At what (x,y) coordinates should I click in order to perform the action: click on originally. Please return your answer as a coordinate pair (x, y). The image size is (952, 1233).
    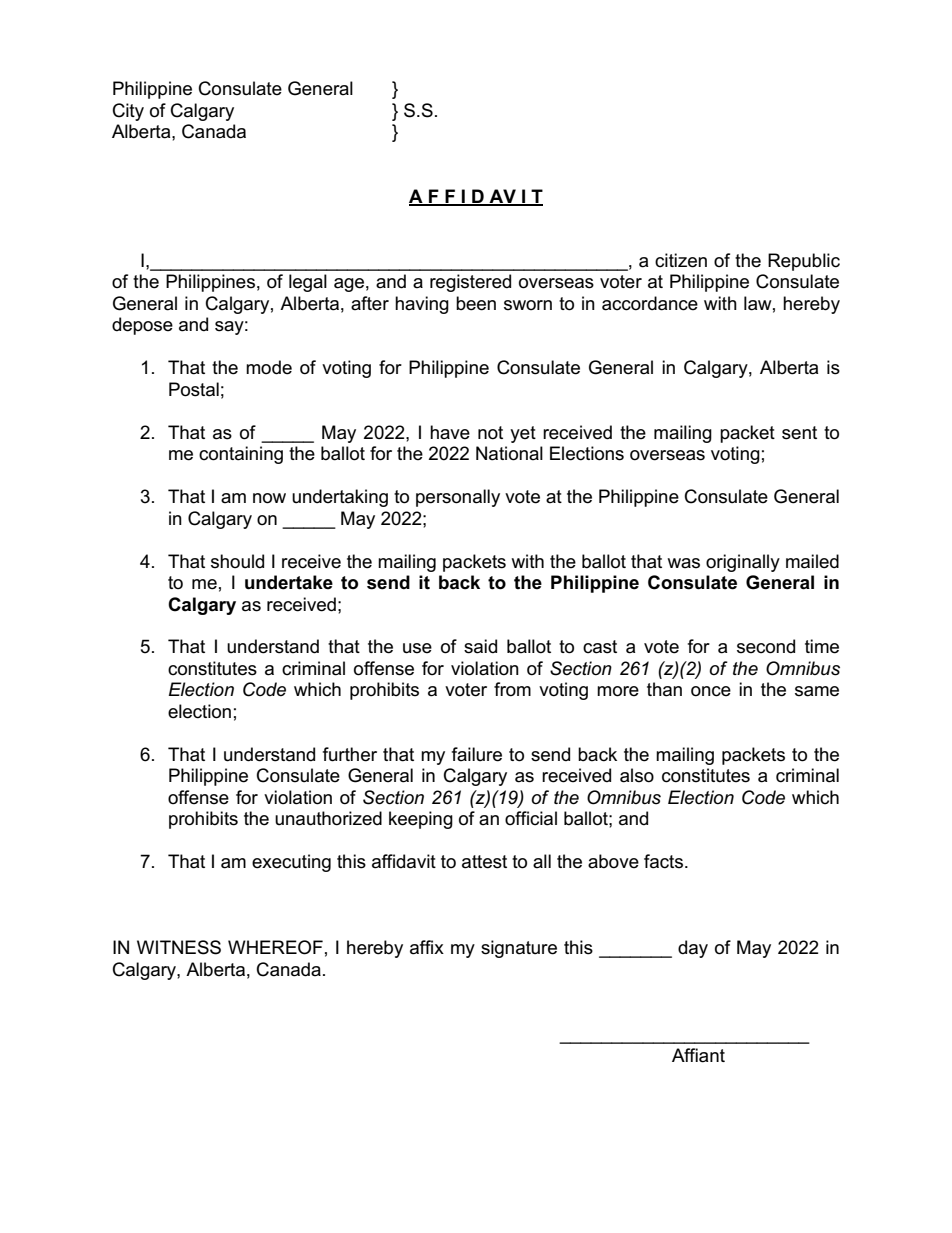
    Looking at the image, I should click on (743, 563).
